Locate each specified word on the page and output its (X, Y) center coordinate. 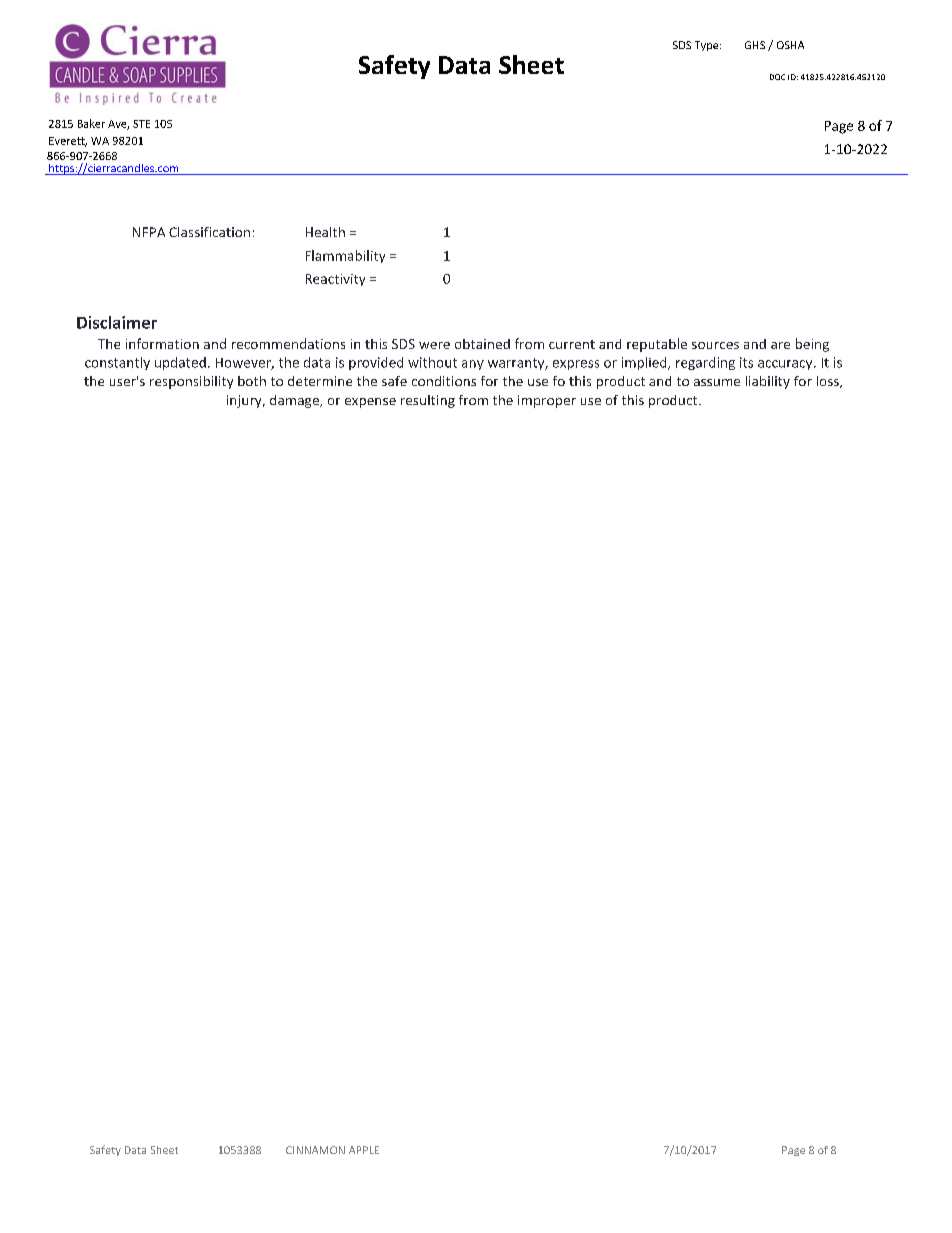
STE (141, 124)
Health (325, 232)
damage (295, 401)
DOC (777, 77)
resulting (428, 401)
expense (370, 403)
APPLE (364, 1150)
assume (717, 382)
